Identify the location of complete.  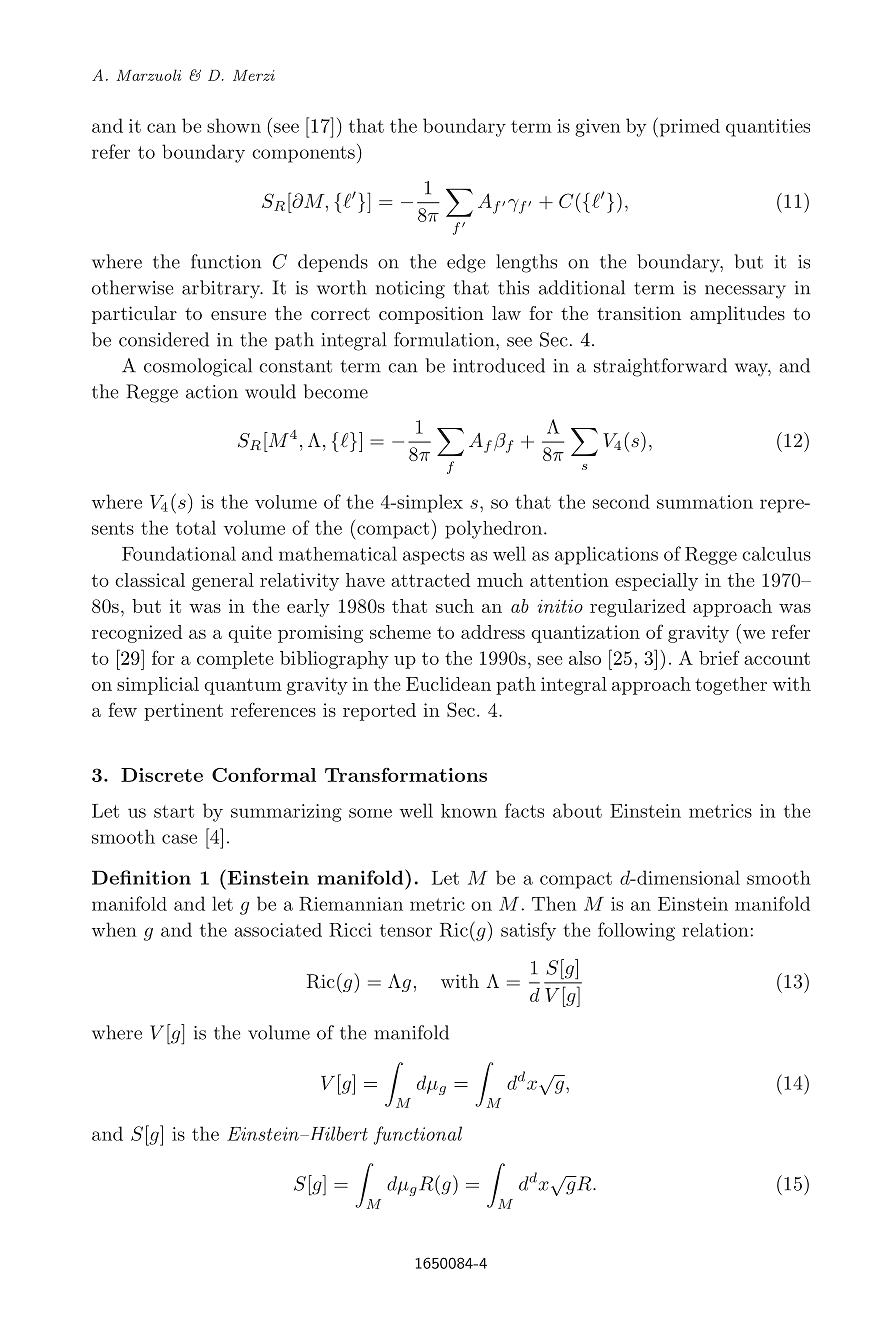
(235, 660).
